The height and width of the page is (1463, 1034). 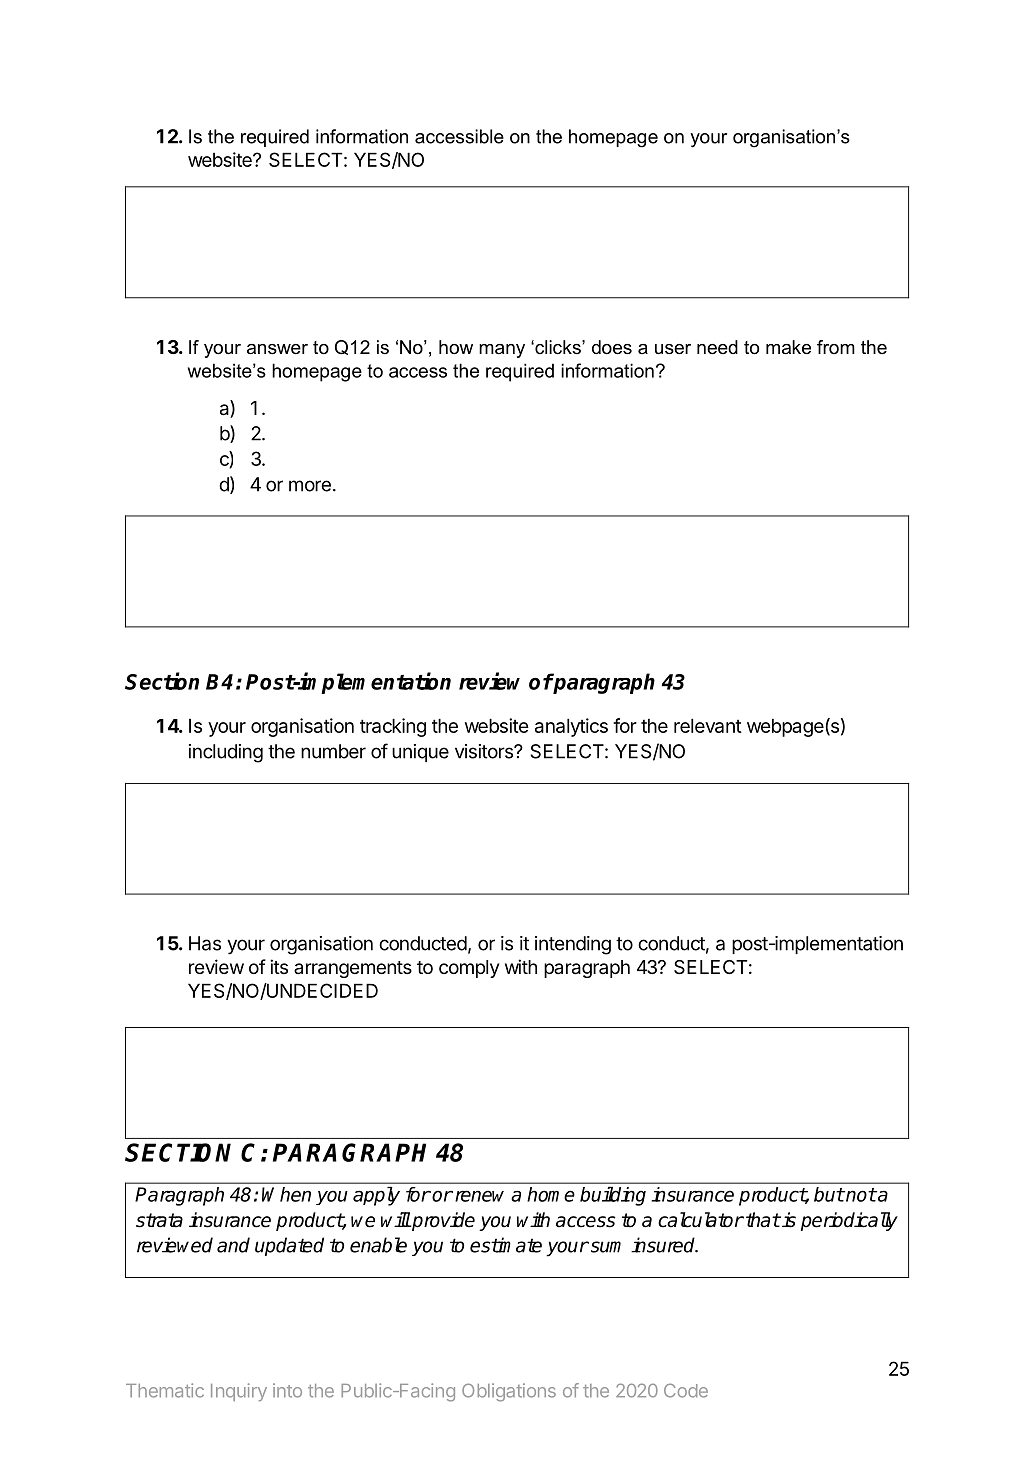 I want to click on relevant, so click(x=708, y=725).
